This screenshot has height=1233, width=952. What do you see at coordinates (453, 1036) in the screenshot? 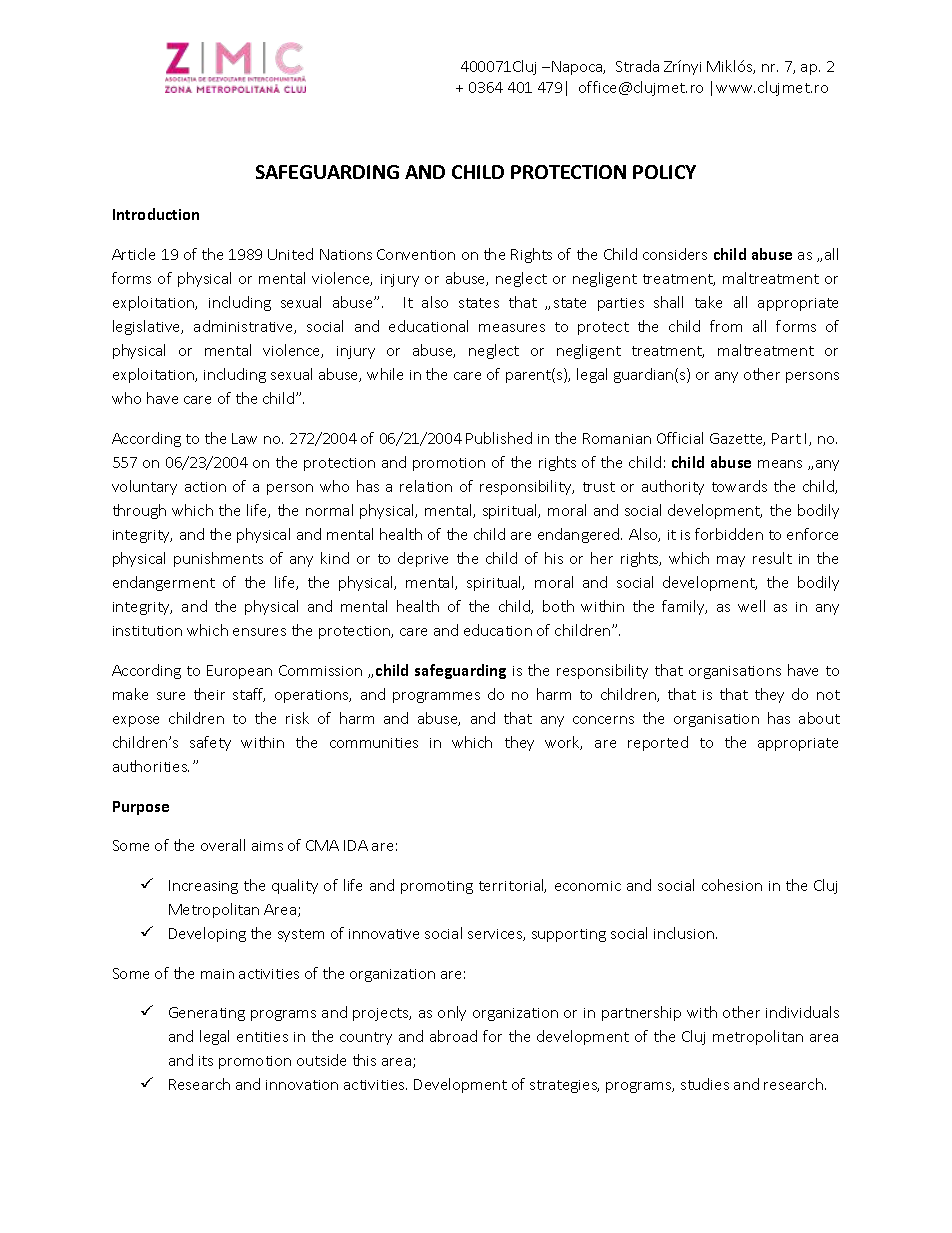
I see `abroad` at bounding box center [453, 1036].
